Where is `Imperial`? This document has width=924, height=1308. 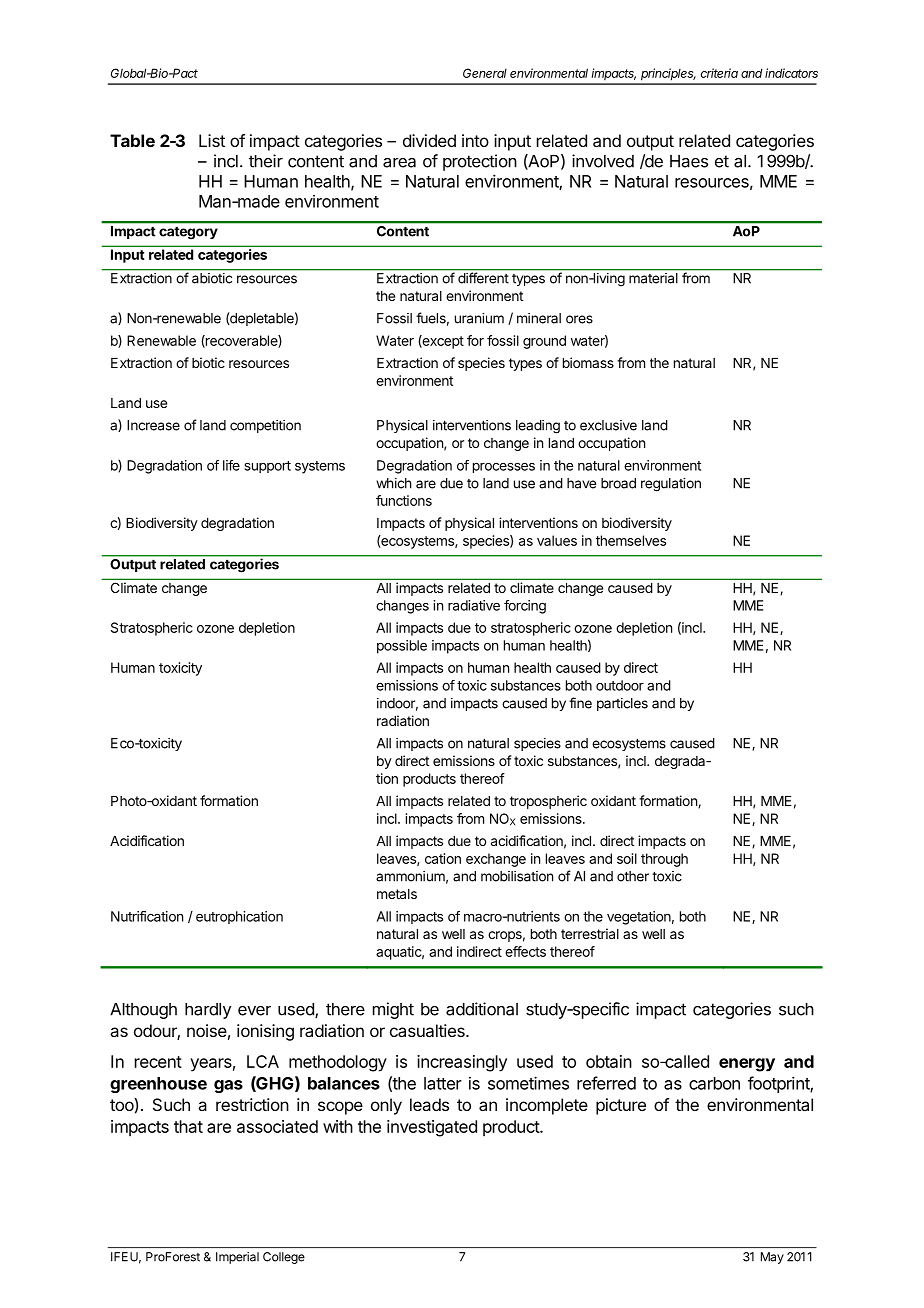
Imperial is located at coordinates (237, 1258).
